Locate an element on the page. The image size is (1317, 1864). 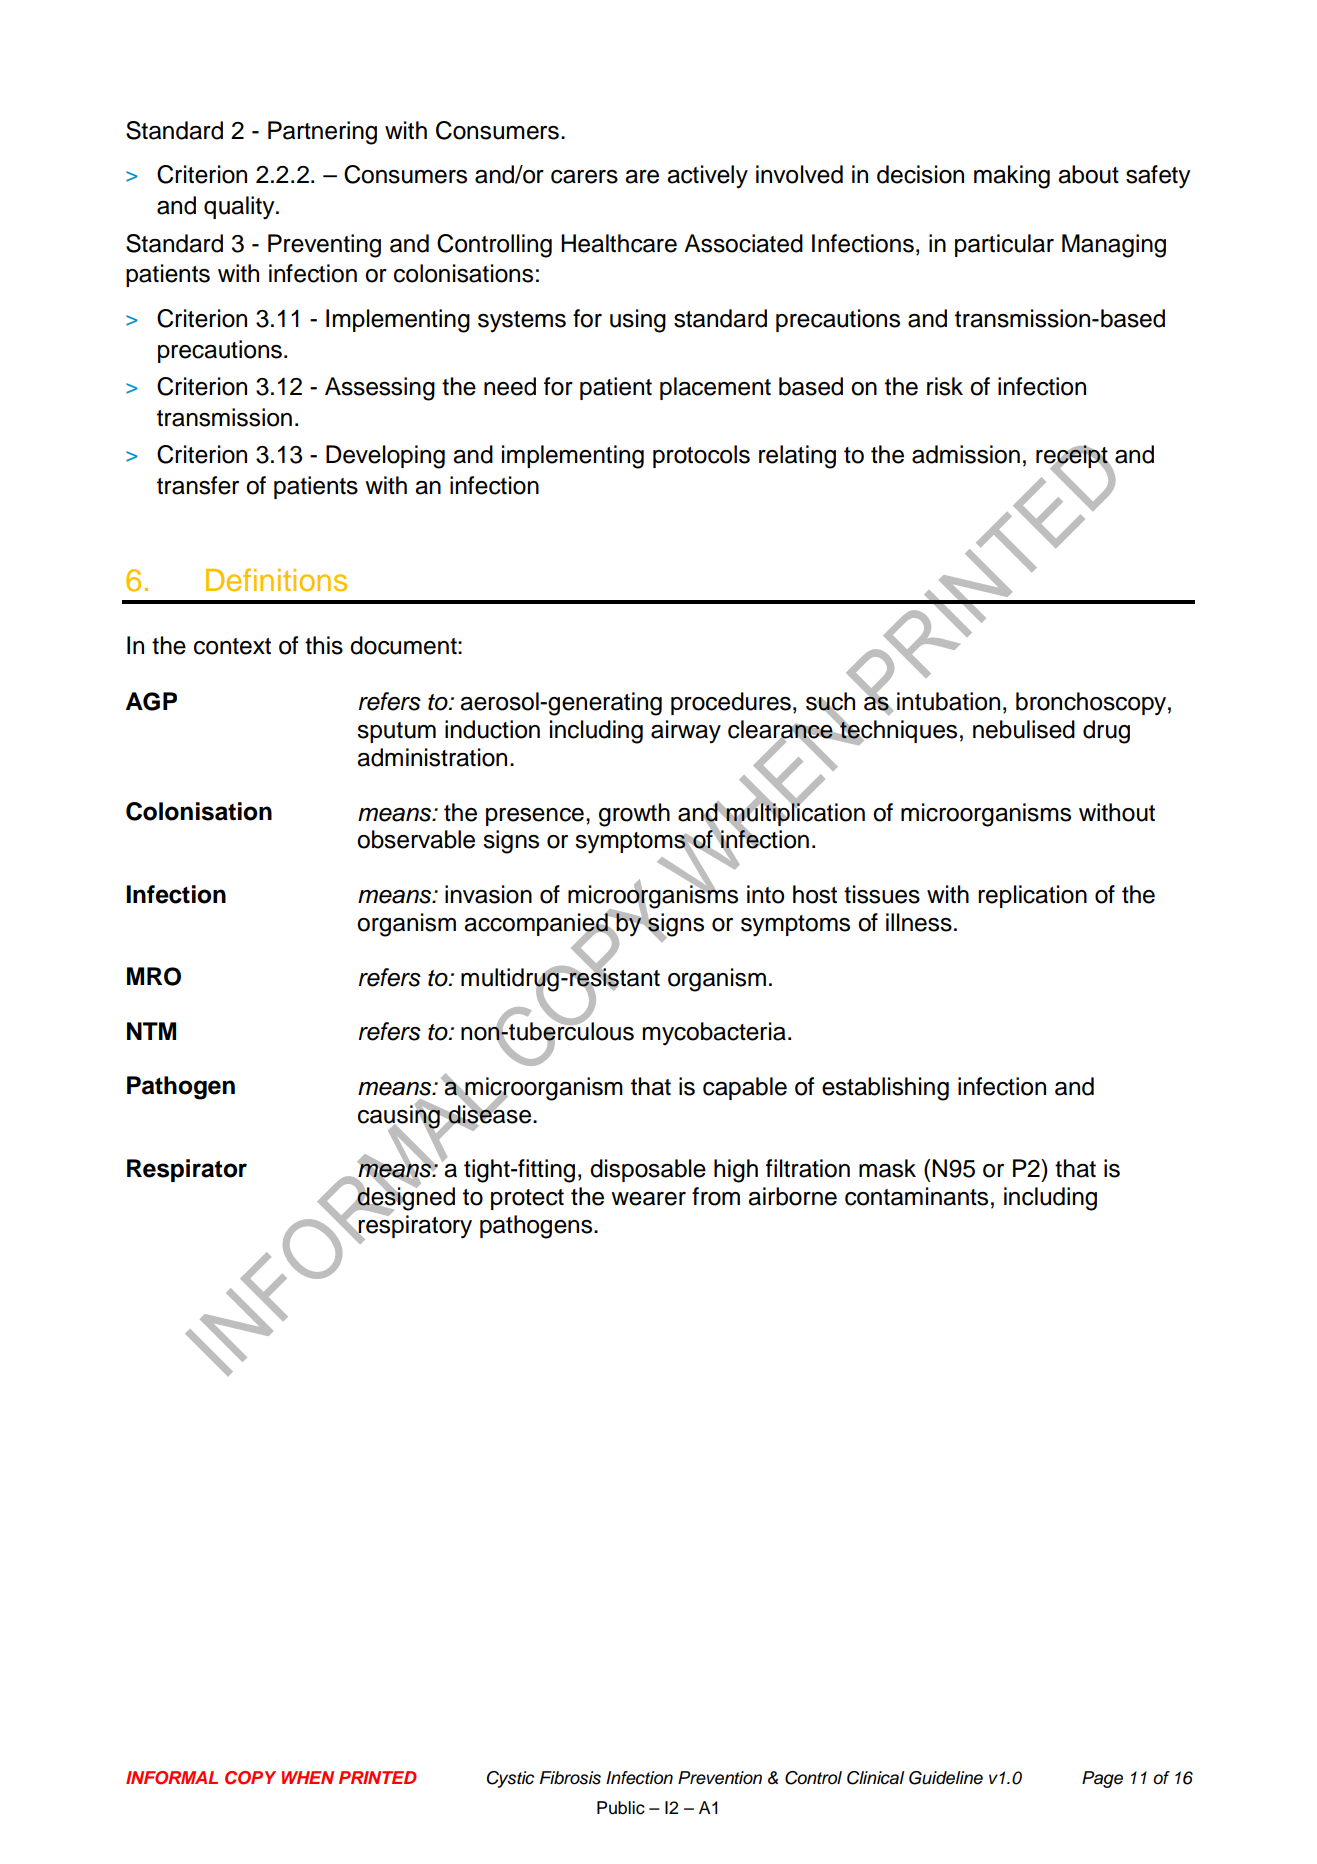
quality is located at coordinates (240, 208).
